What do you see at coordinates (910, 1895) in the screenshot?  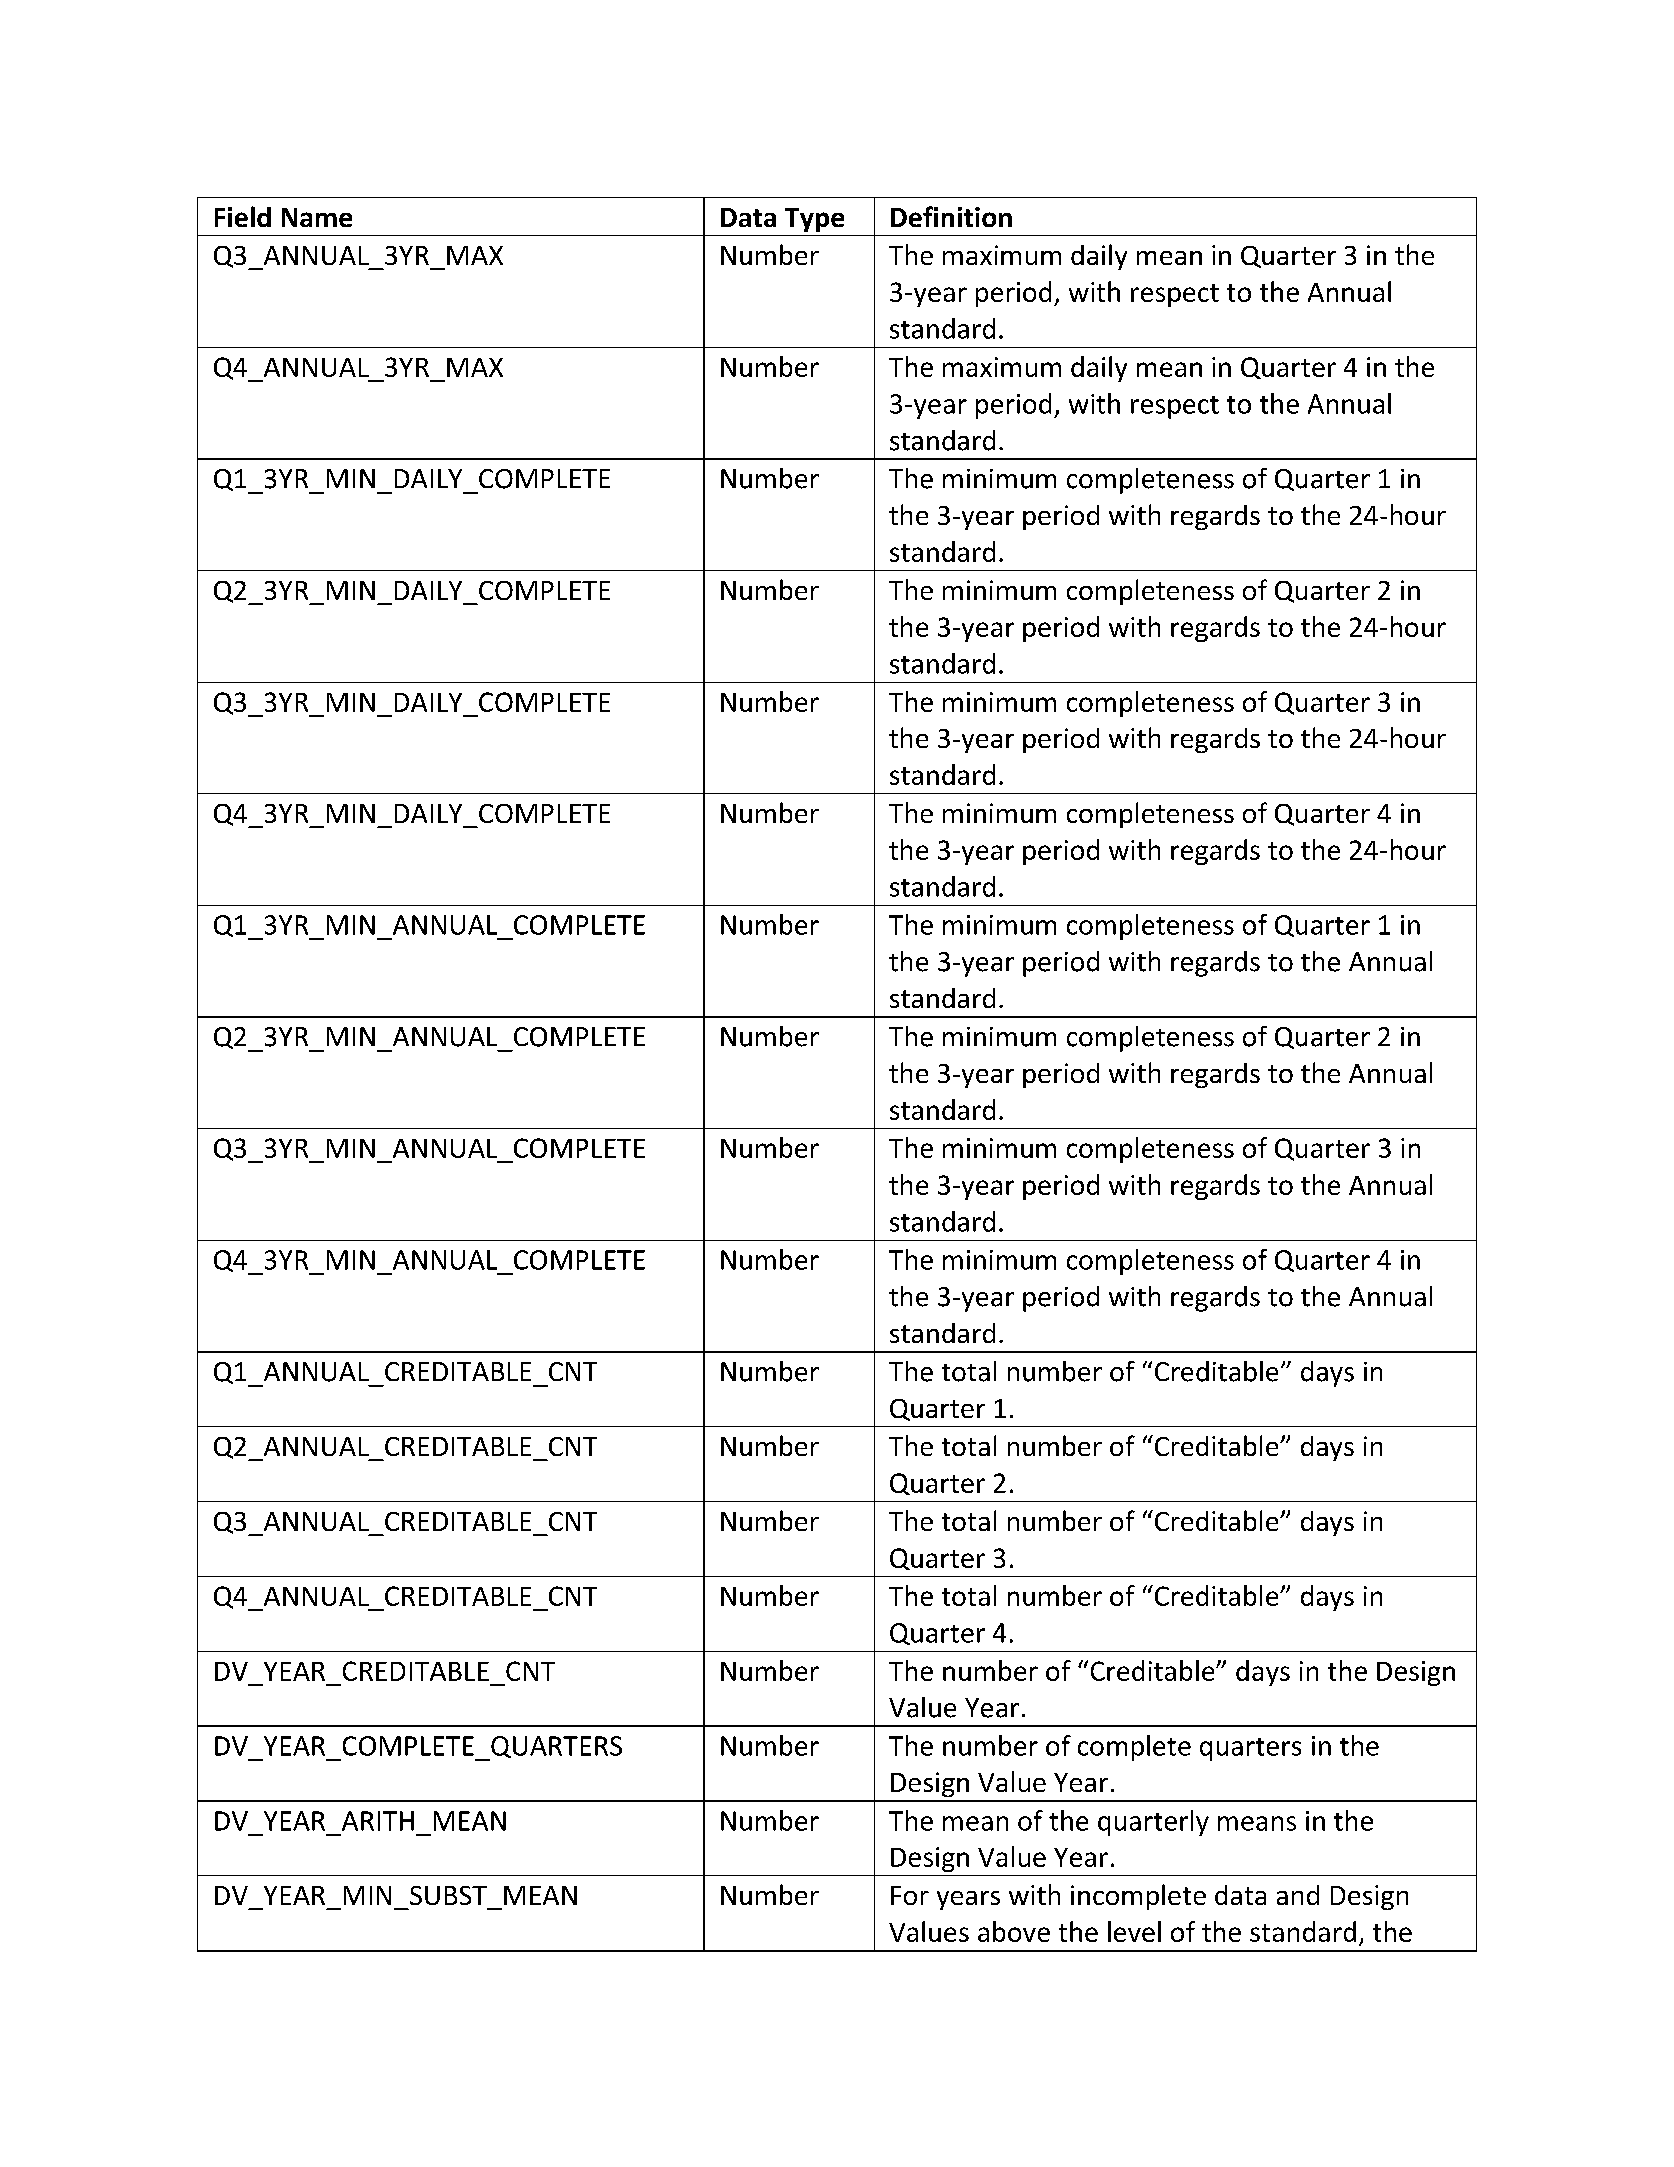 I see `For` at bounding box center [910, 1895].
